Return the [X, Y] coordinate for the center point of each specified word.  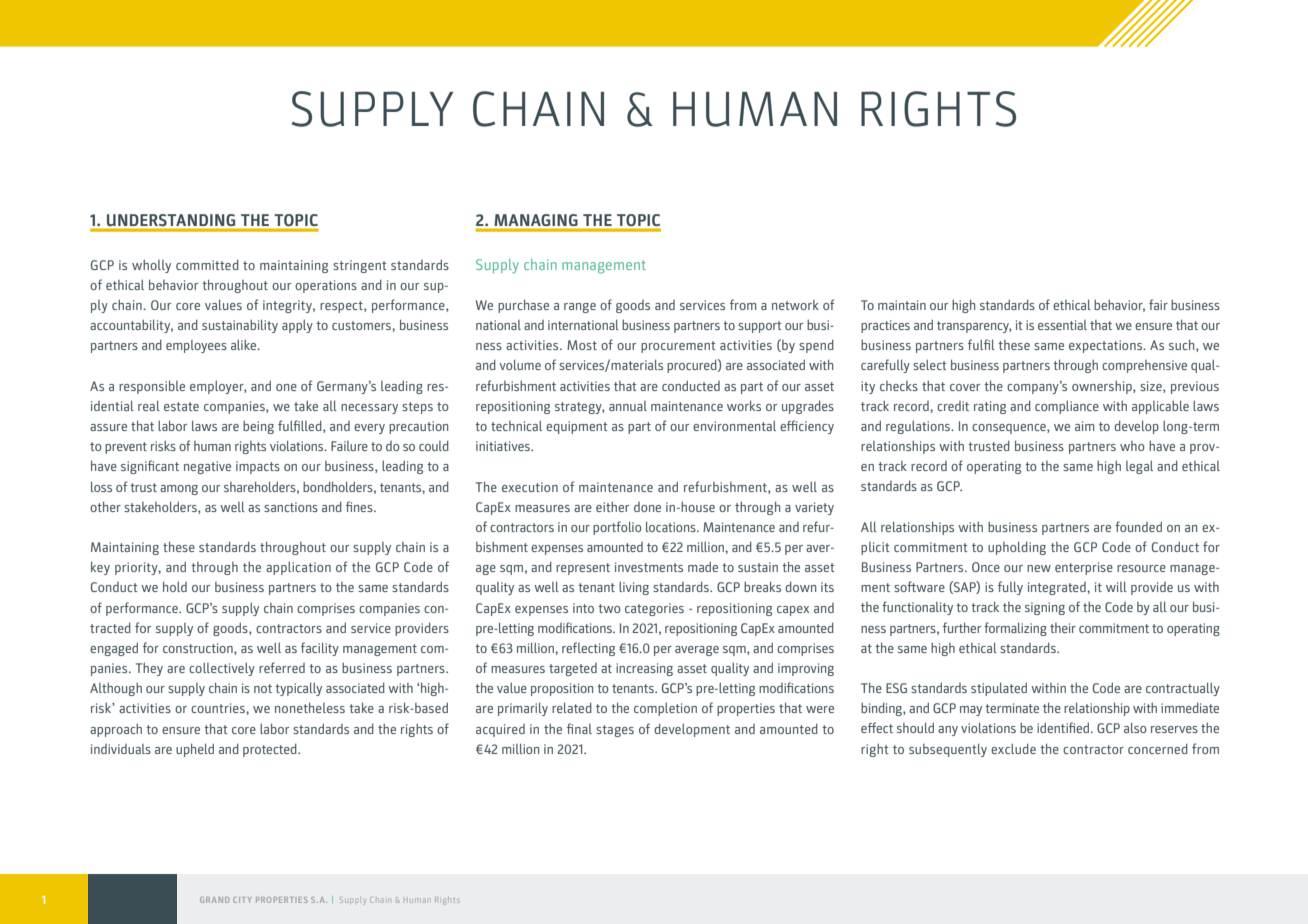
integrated [1058, 588]
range [580, 308]
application [298, 568]
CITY [242, 900]
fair [1158, 304]
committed [207, 265]
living [634, 588]
